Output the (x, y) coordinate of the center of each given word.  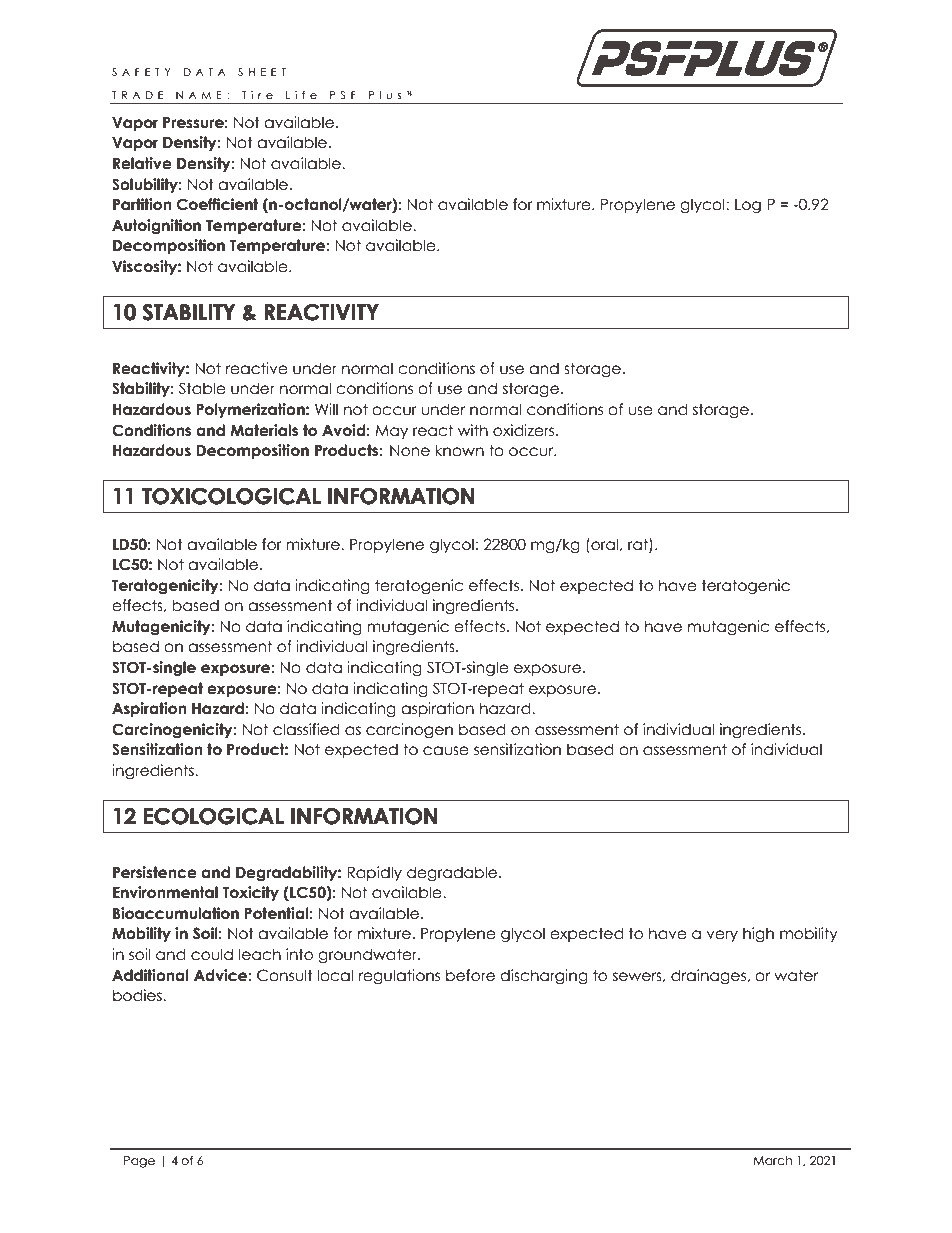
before (470, 975)
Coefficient (217, 204)
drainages (709, 976)
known (459, 450)
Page (139, 1162)
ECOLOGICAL (214, 816)
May (391, 432)
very (722, 936)
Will (326, 409)
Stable (202, 388)
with (473, 430)
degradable (453, 873)
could (212, 954)
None (410, 451)
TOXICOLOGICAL (231, 496)
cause (446, 751)
